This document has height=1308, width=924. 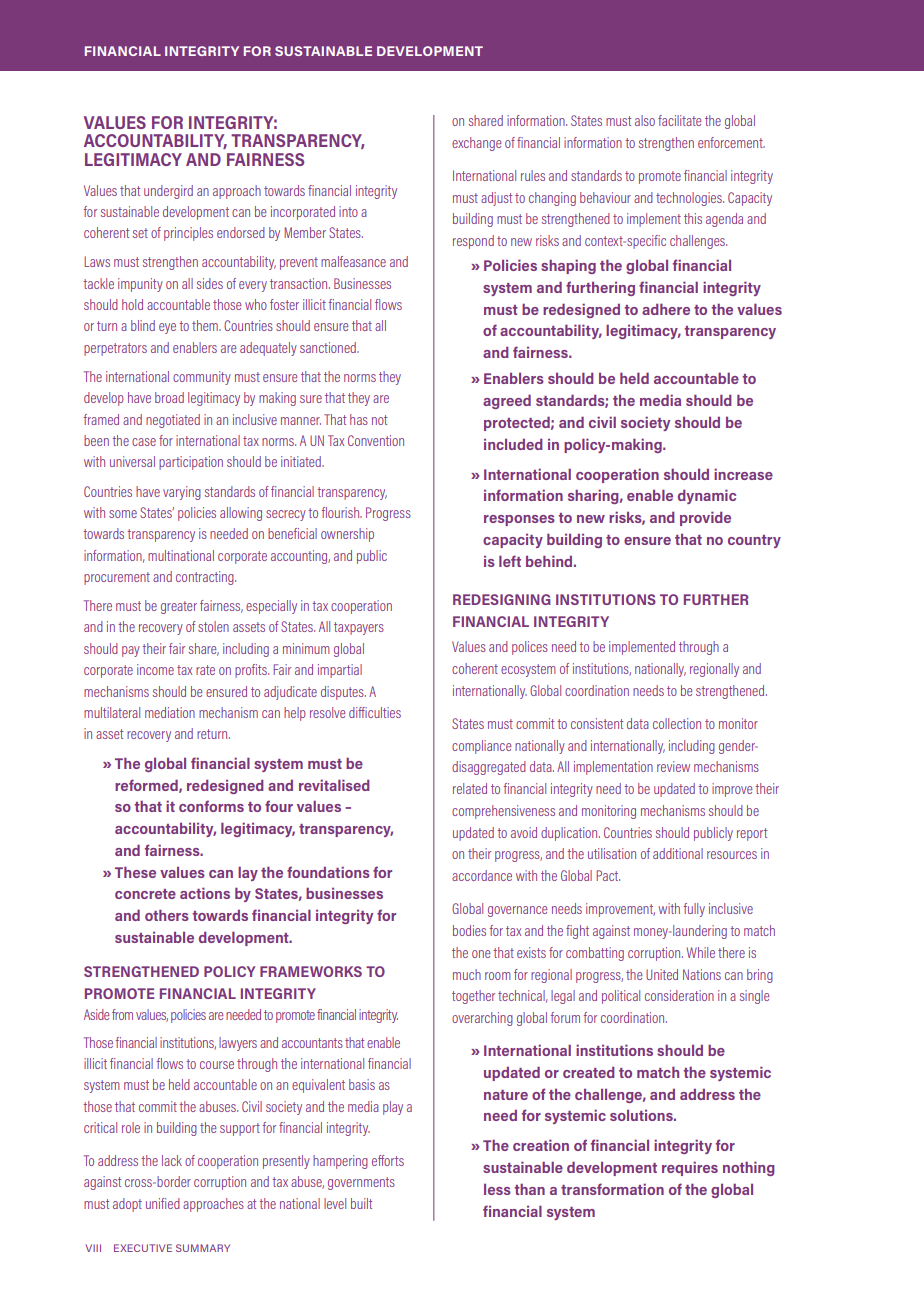 What do you see at coordinates (645, 120) in the document?
I see `also` at bounding box center [645, 120].
